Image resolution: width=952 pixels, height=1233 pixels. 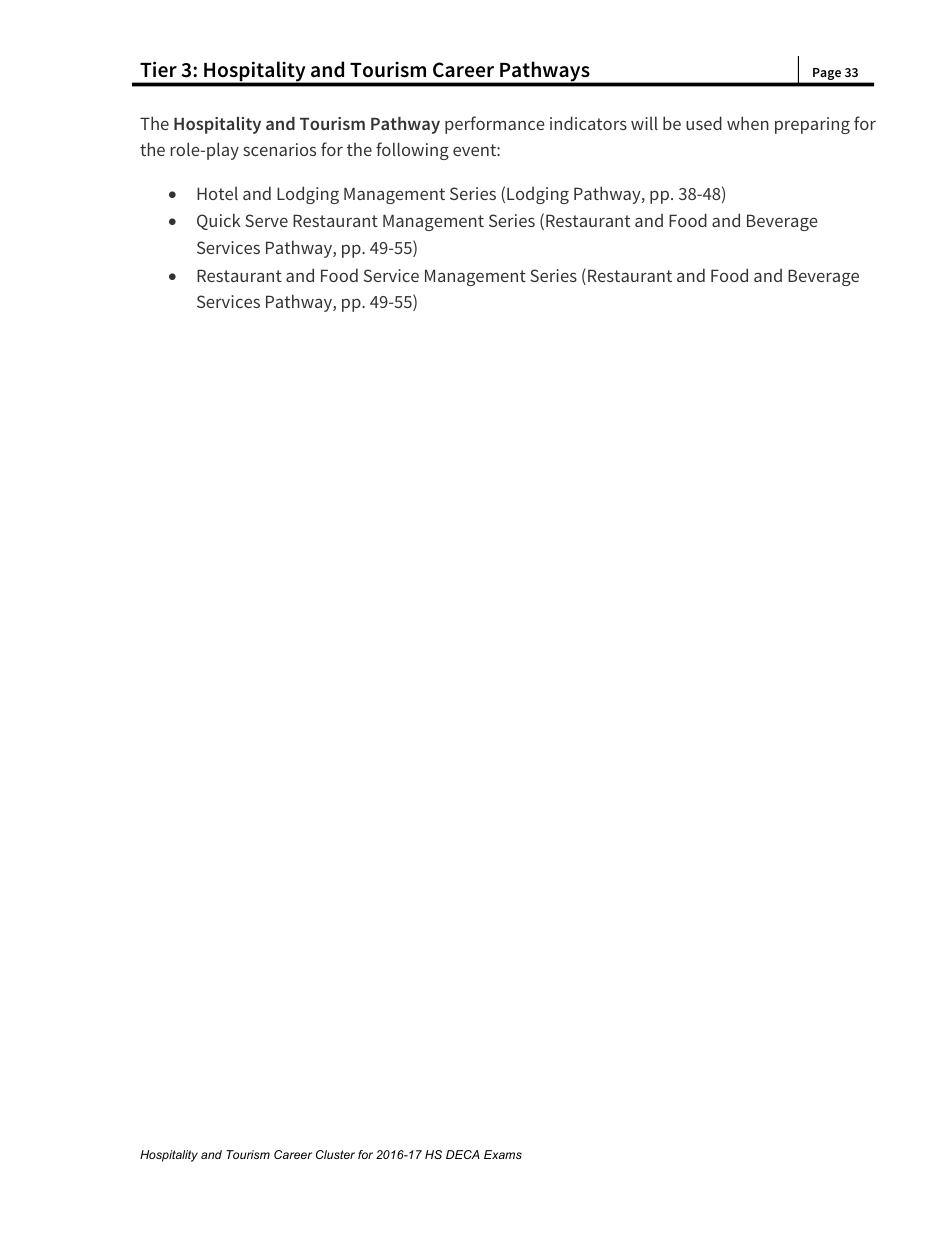 What do you see at coordinates (588, 123) in the page?
I see `indicators` at bounding box center [588, 123].
